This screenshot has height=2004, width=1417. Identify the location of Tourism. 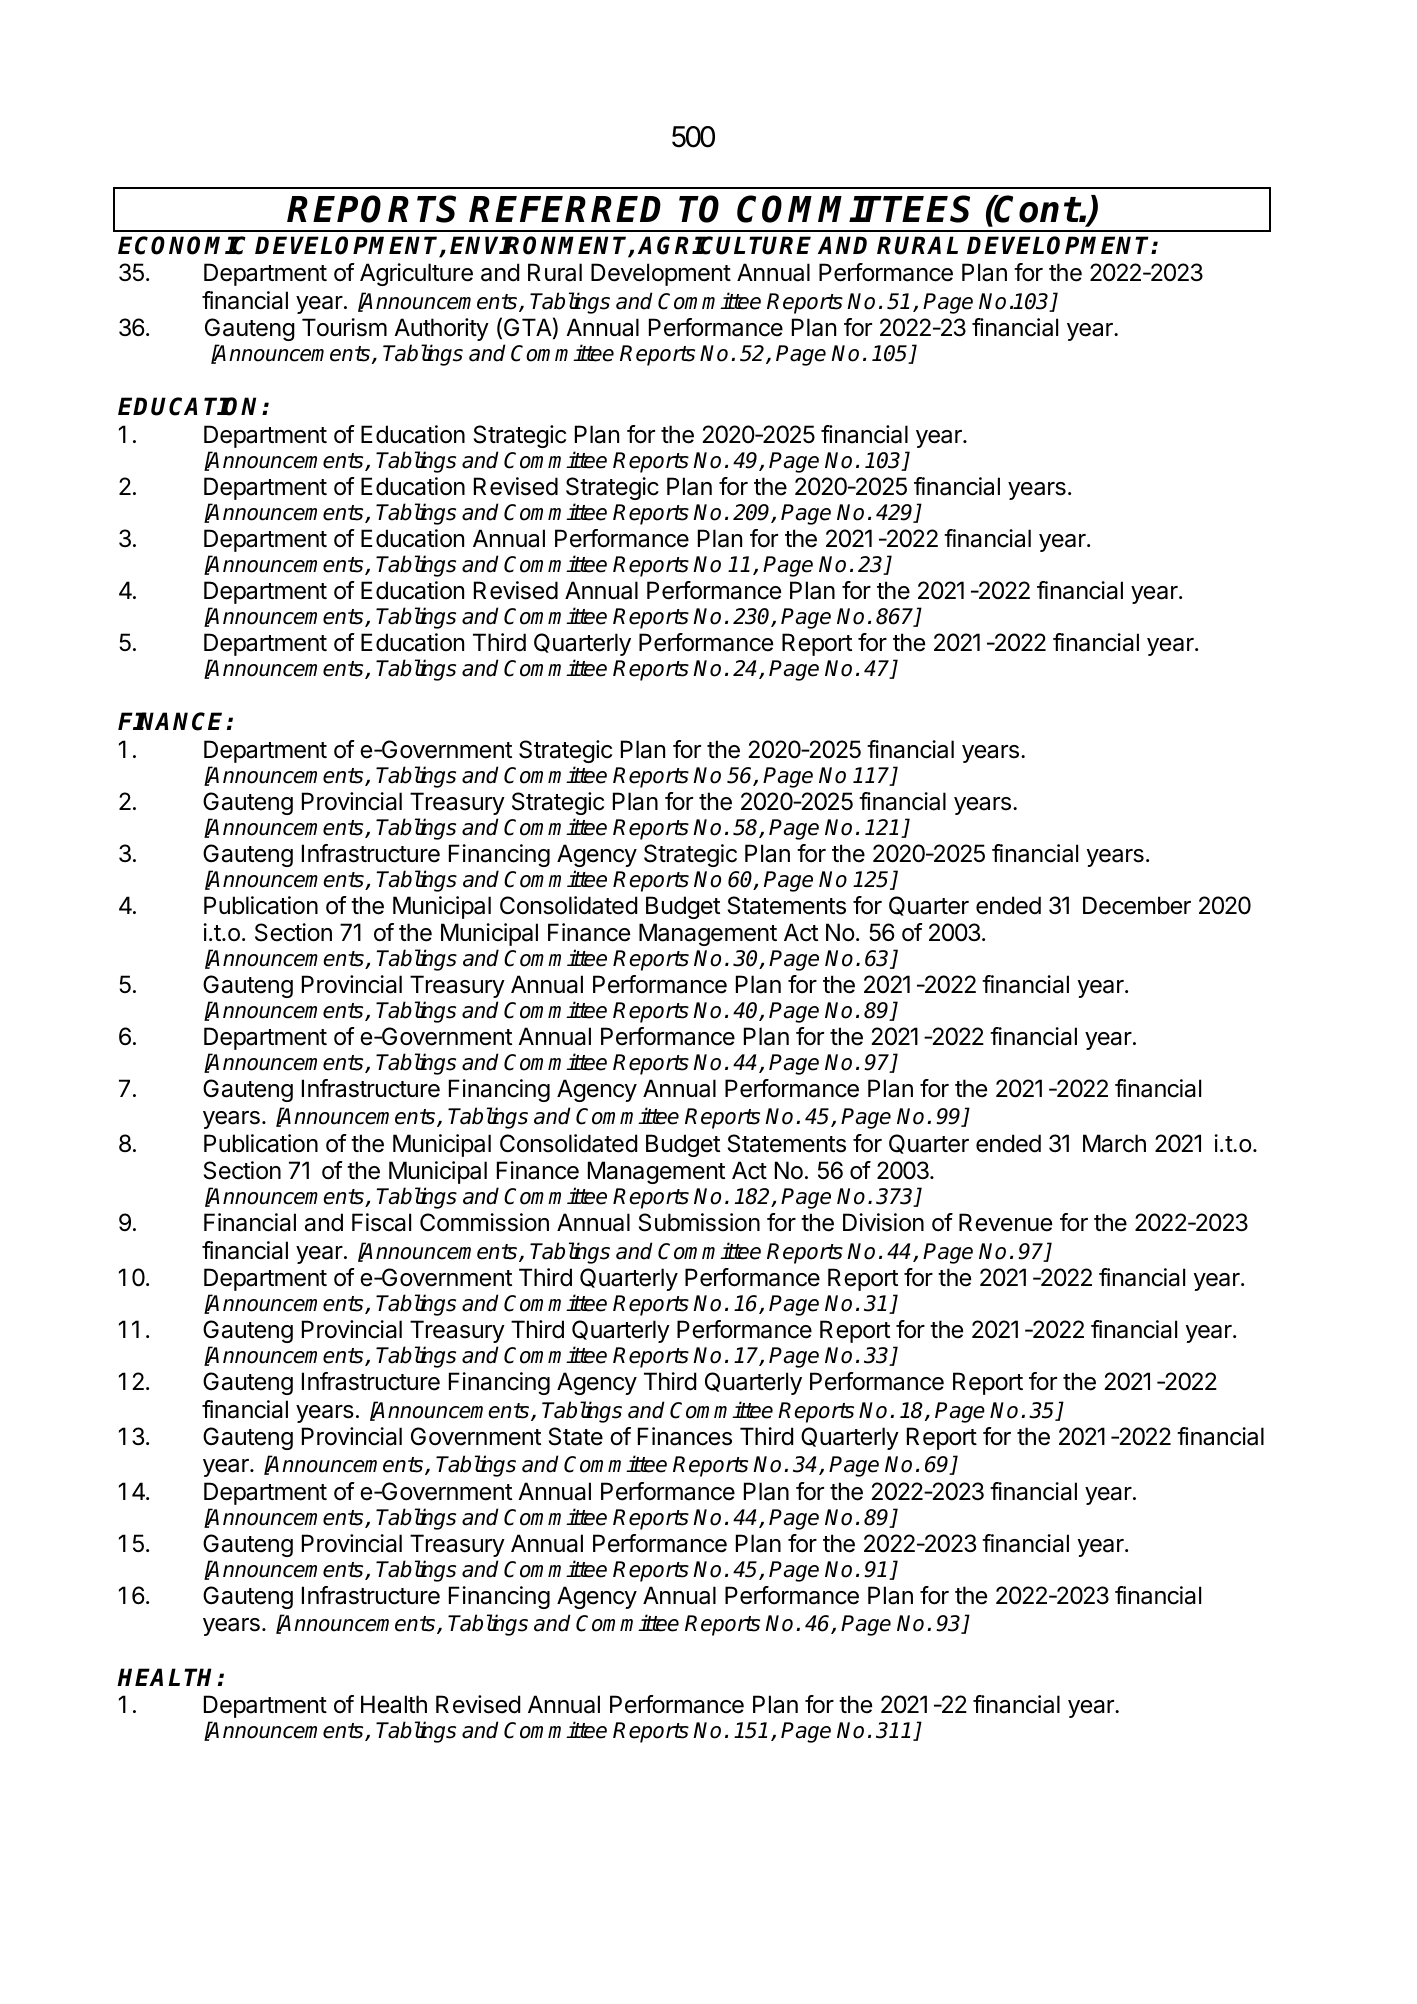
(344, 327).
